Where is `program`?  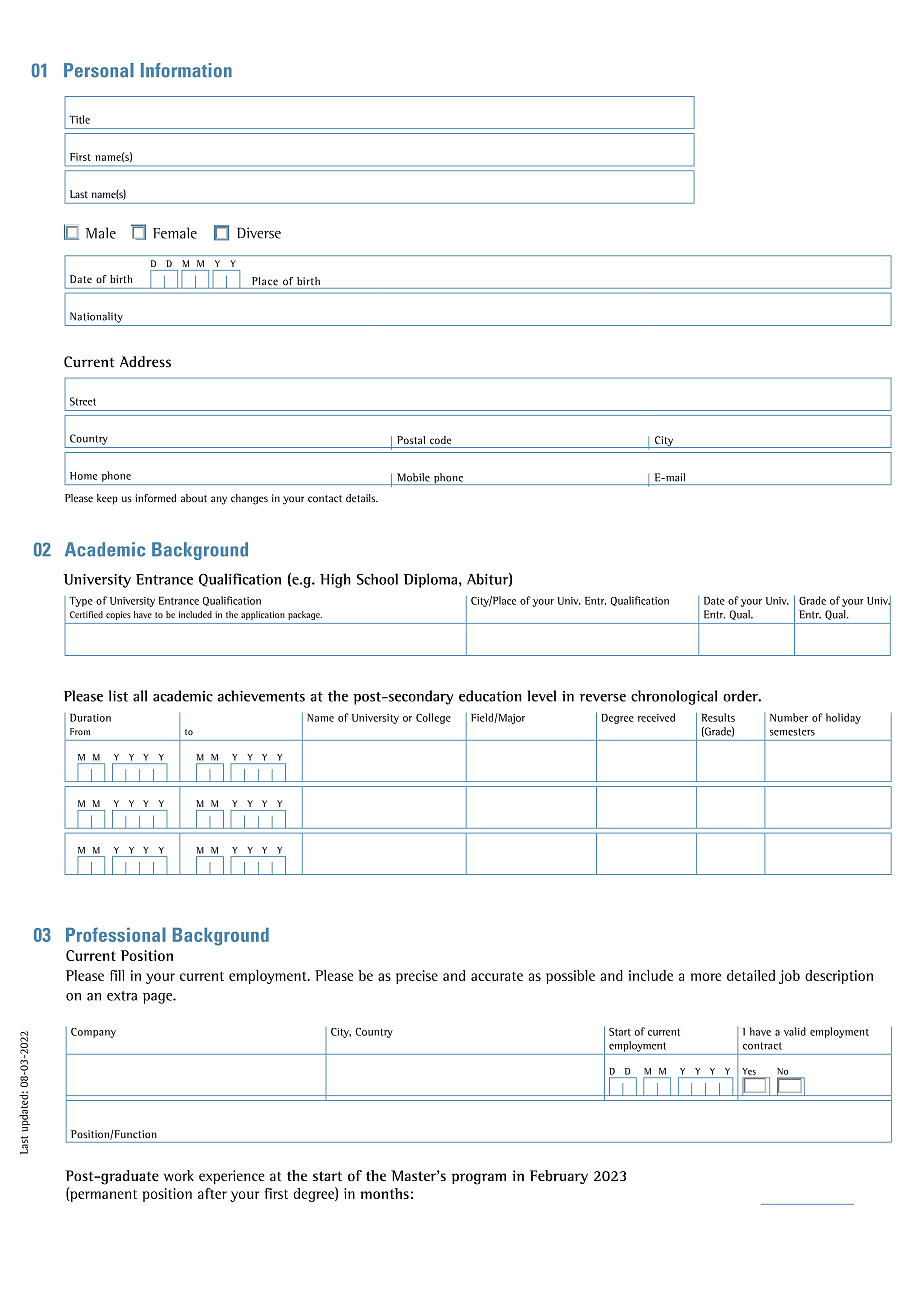
program is located at coordinates (478, 1179).
